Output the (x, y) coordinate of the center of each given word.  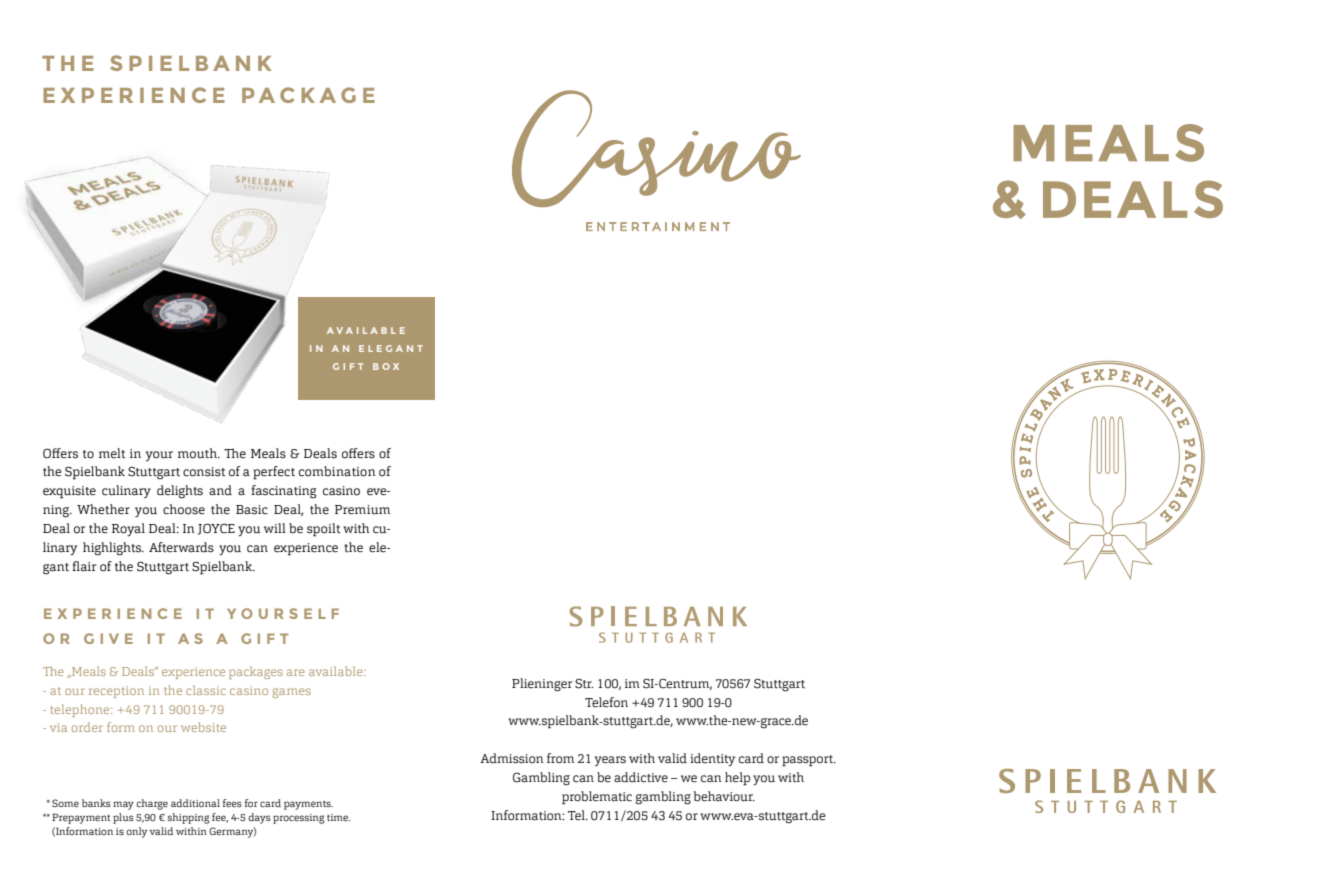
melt (112, 453)
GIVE (108, 638)
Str (584, 684)
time (338, 817)
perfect (274, 473)
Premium (362, 510)
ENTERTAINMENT (658, 226)
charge (152, 804)
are (295, 672)
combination (337, 471)
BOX (386, 366)
